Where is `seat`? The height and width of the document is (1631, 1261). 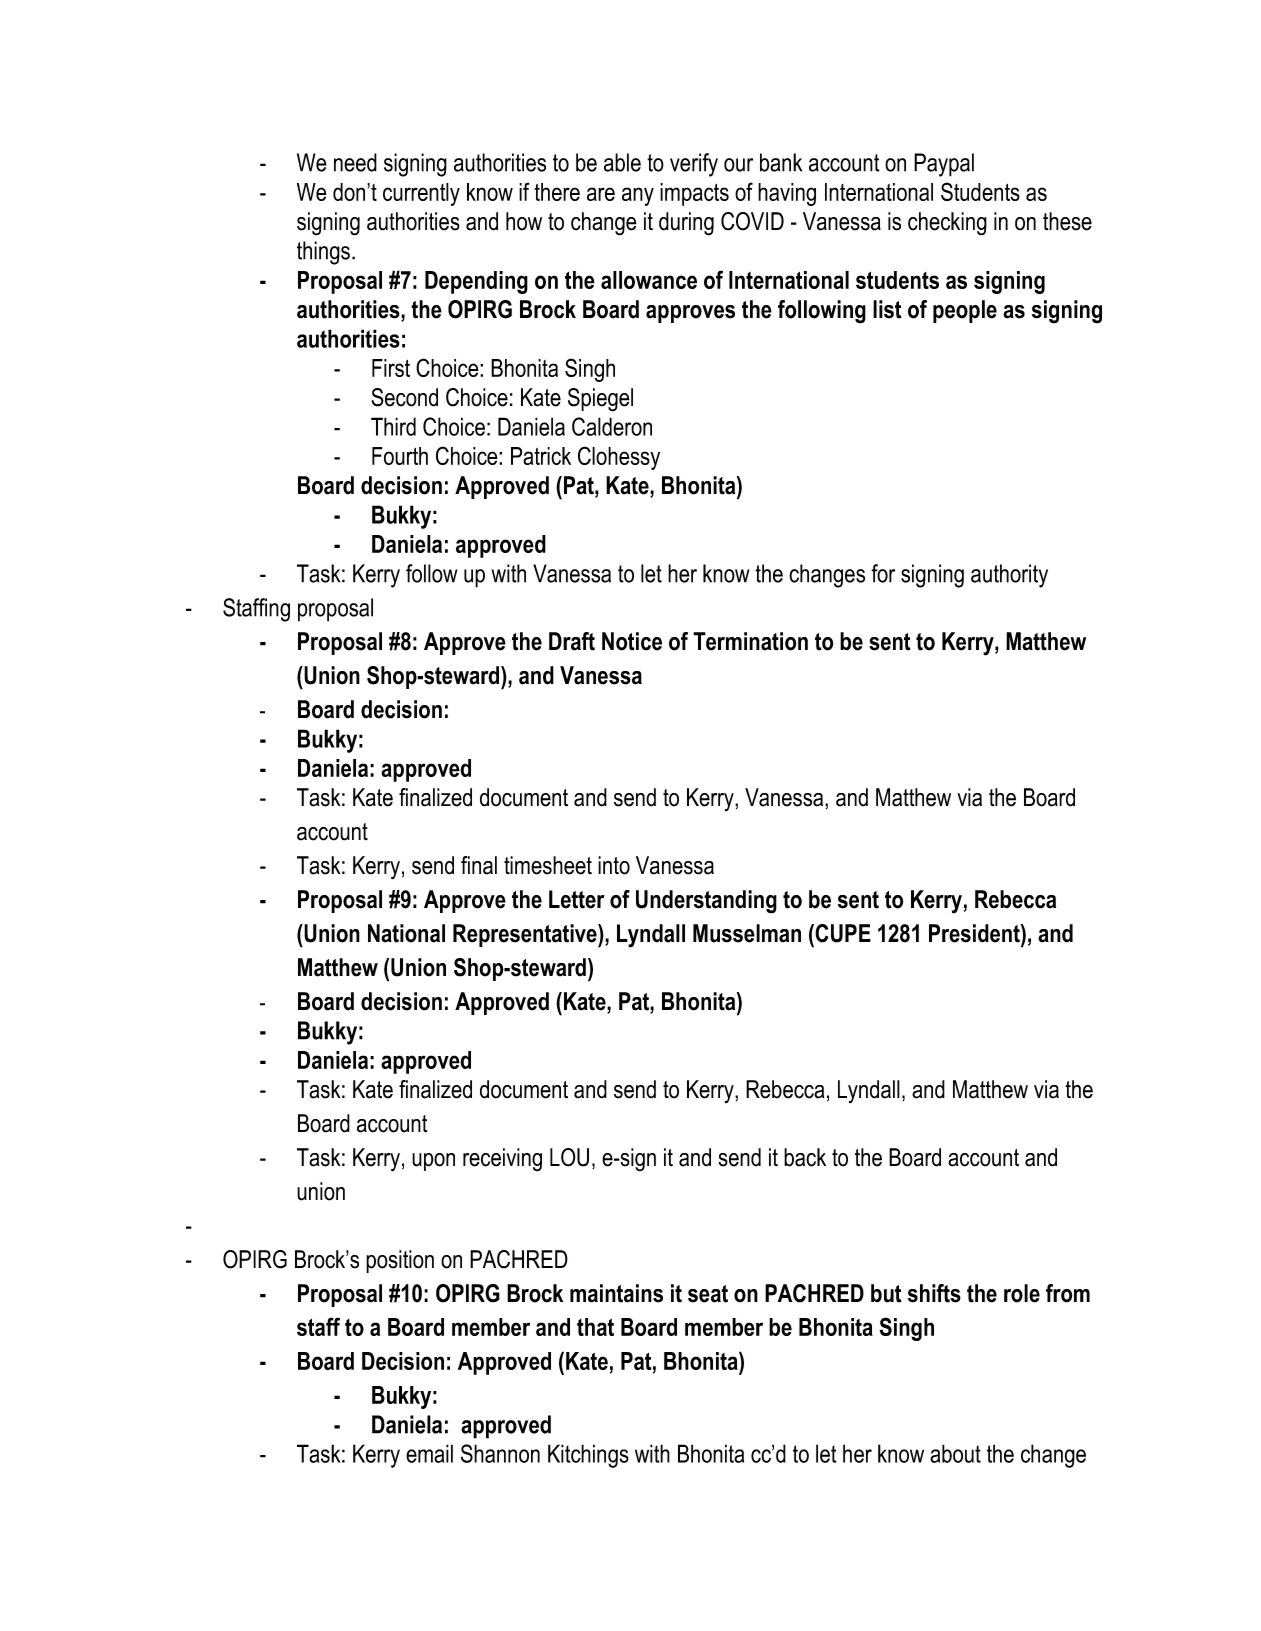 seat is located at coordinates (708, 1294).
